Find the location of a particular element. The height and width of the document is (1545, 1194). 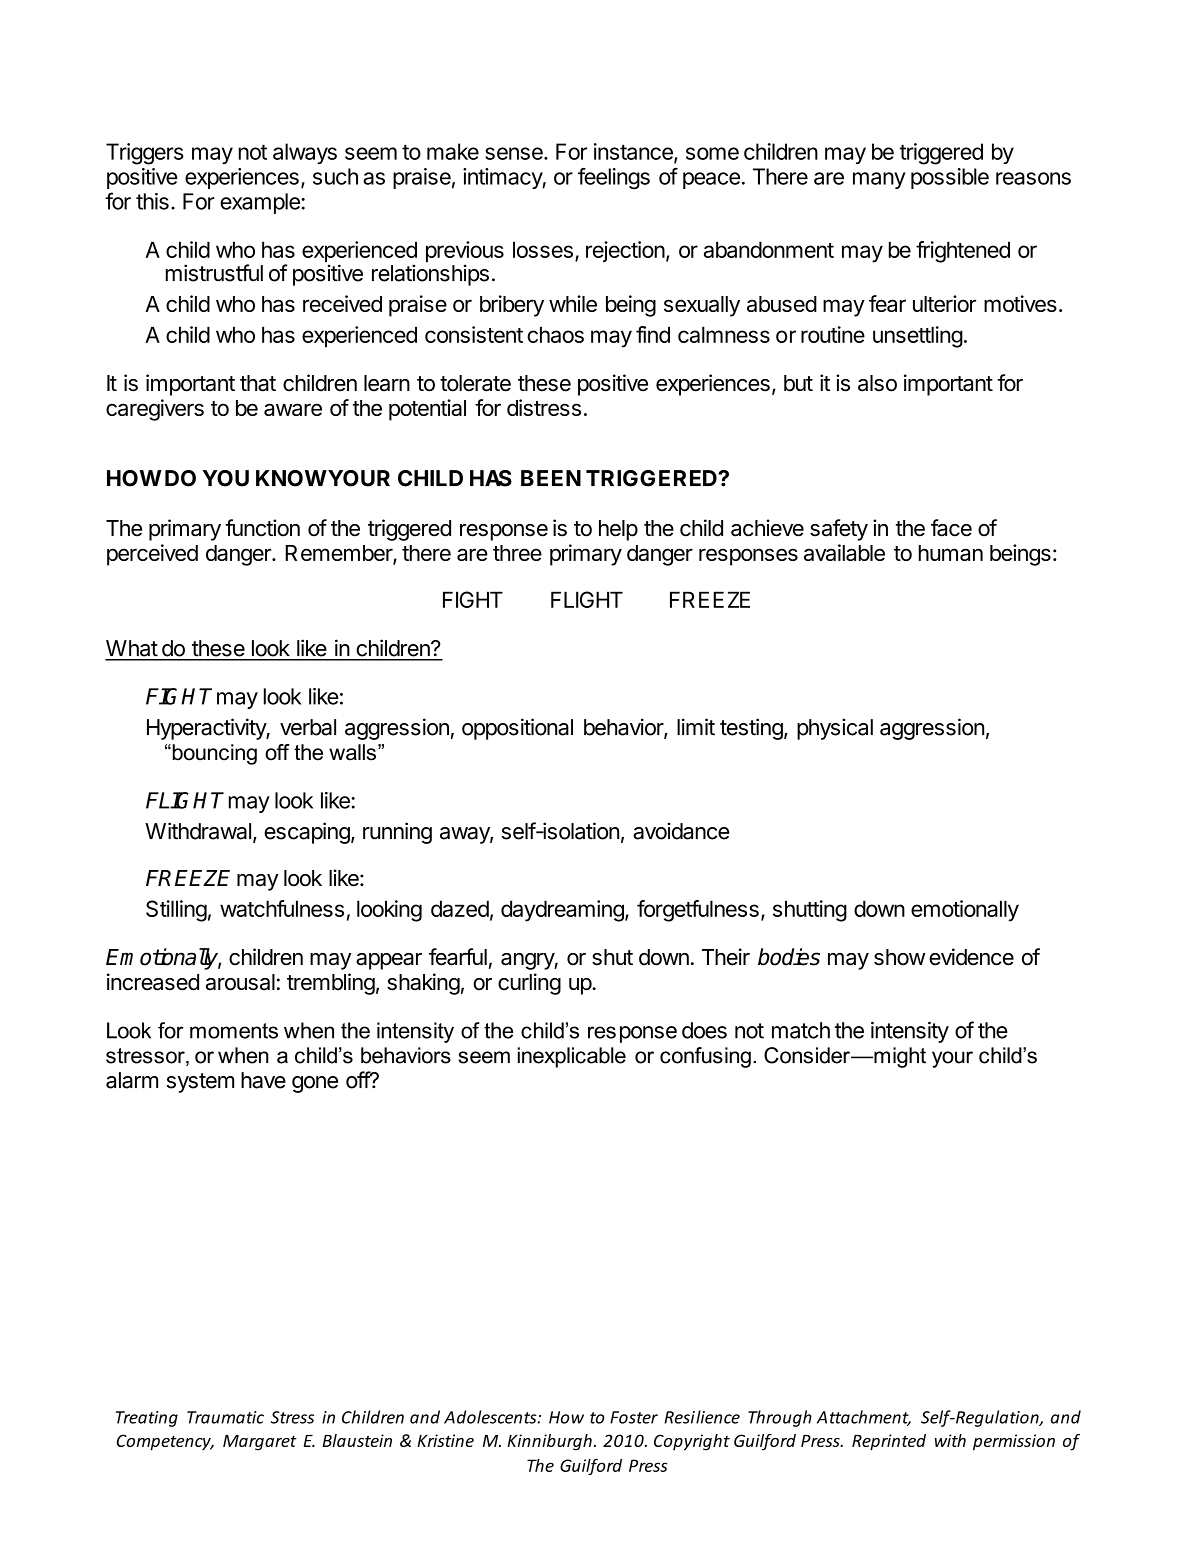

curling is located at coordinates (529, 984).
